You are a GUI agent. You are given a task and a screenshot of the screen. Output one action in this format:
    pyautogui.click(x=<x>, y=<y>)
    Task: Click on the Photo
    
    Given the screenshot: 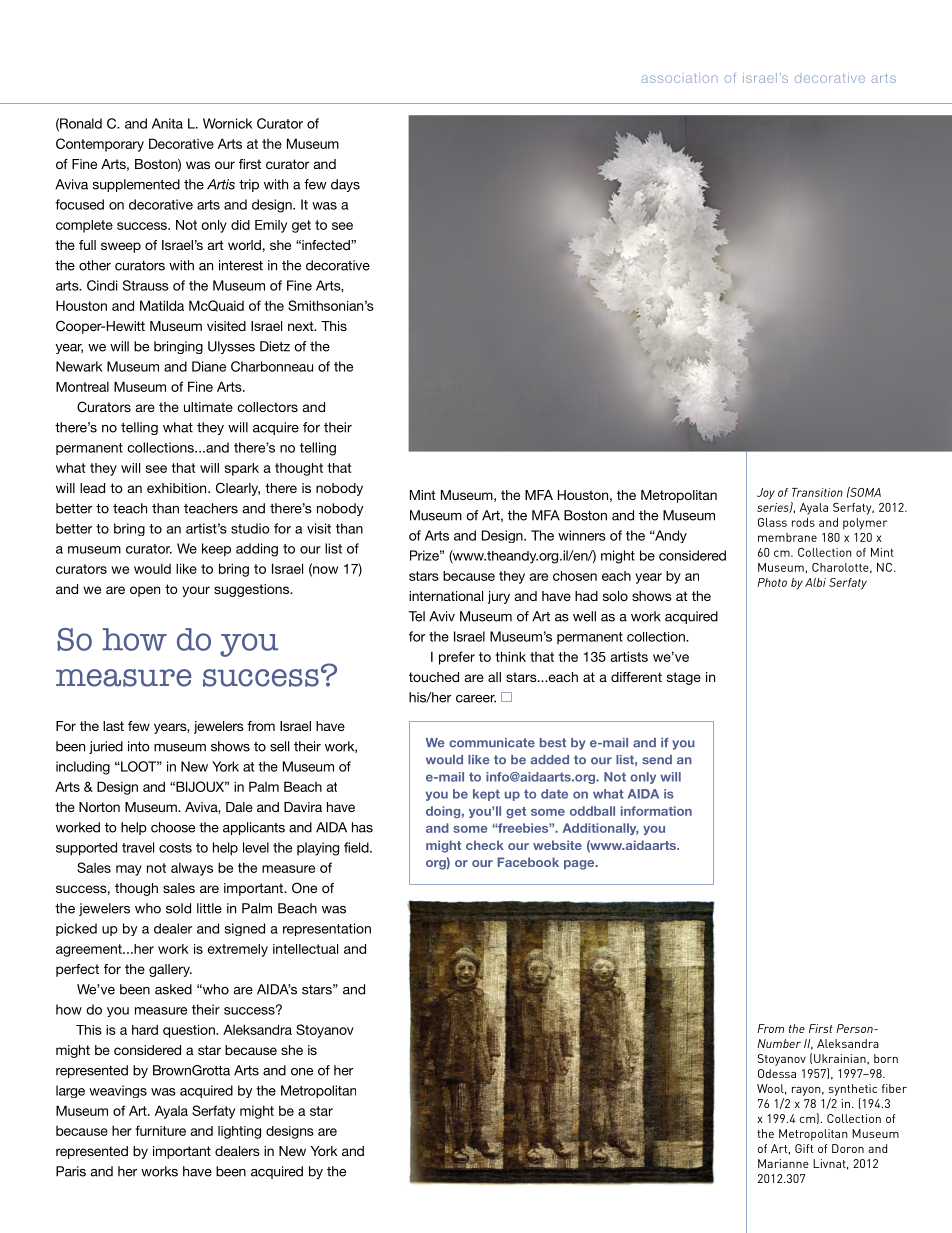 What is the action you would take?
    pyautogui.click(x=772, y=582)
